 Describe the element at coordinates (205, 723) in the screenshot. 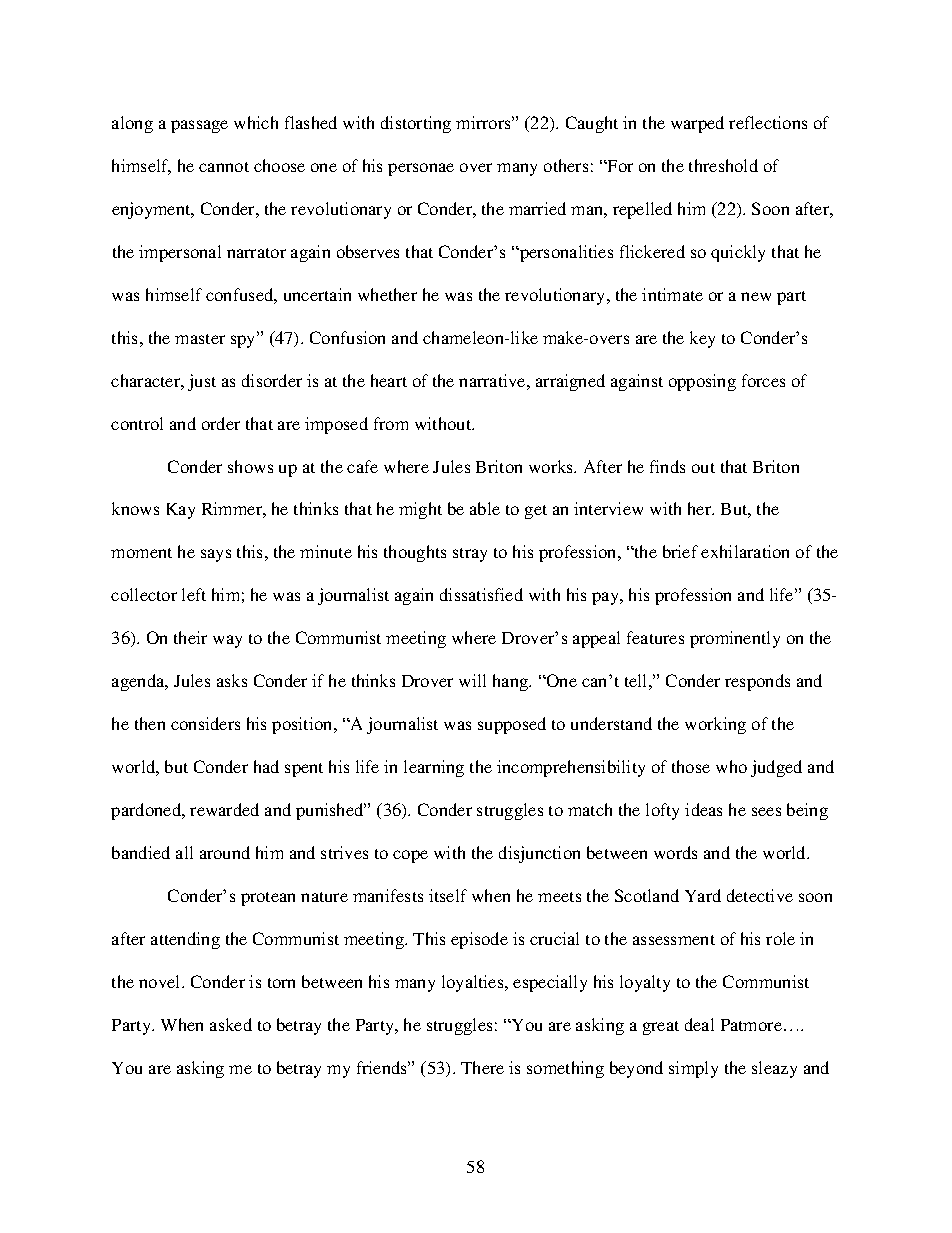

I see `considers` at that location.
